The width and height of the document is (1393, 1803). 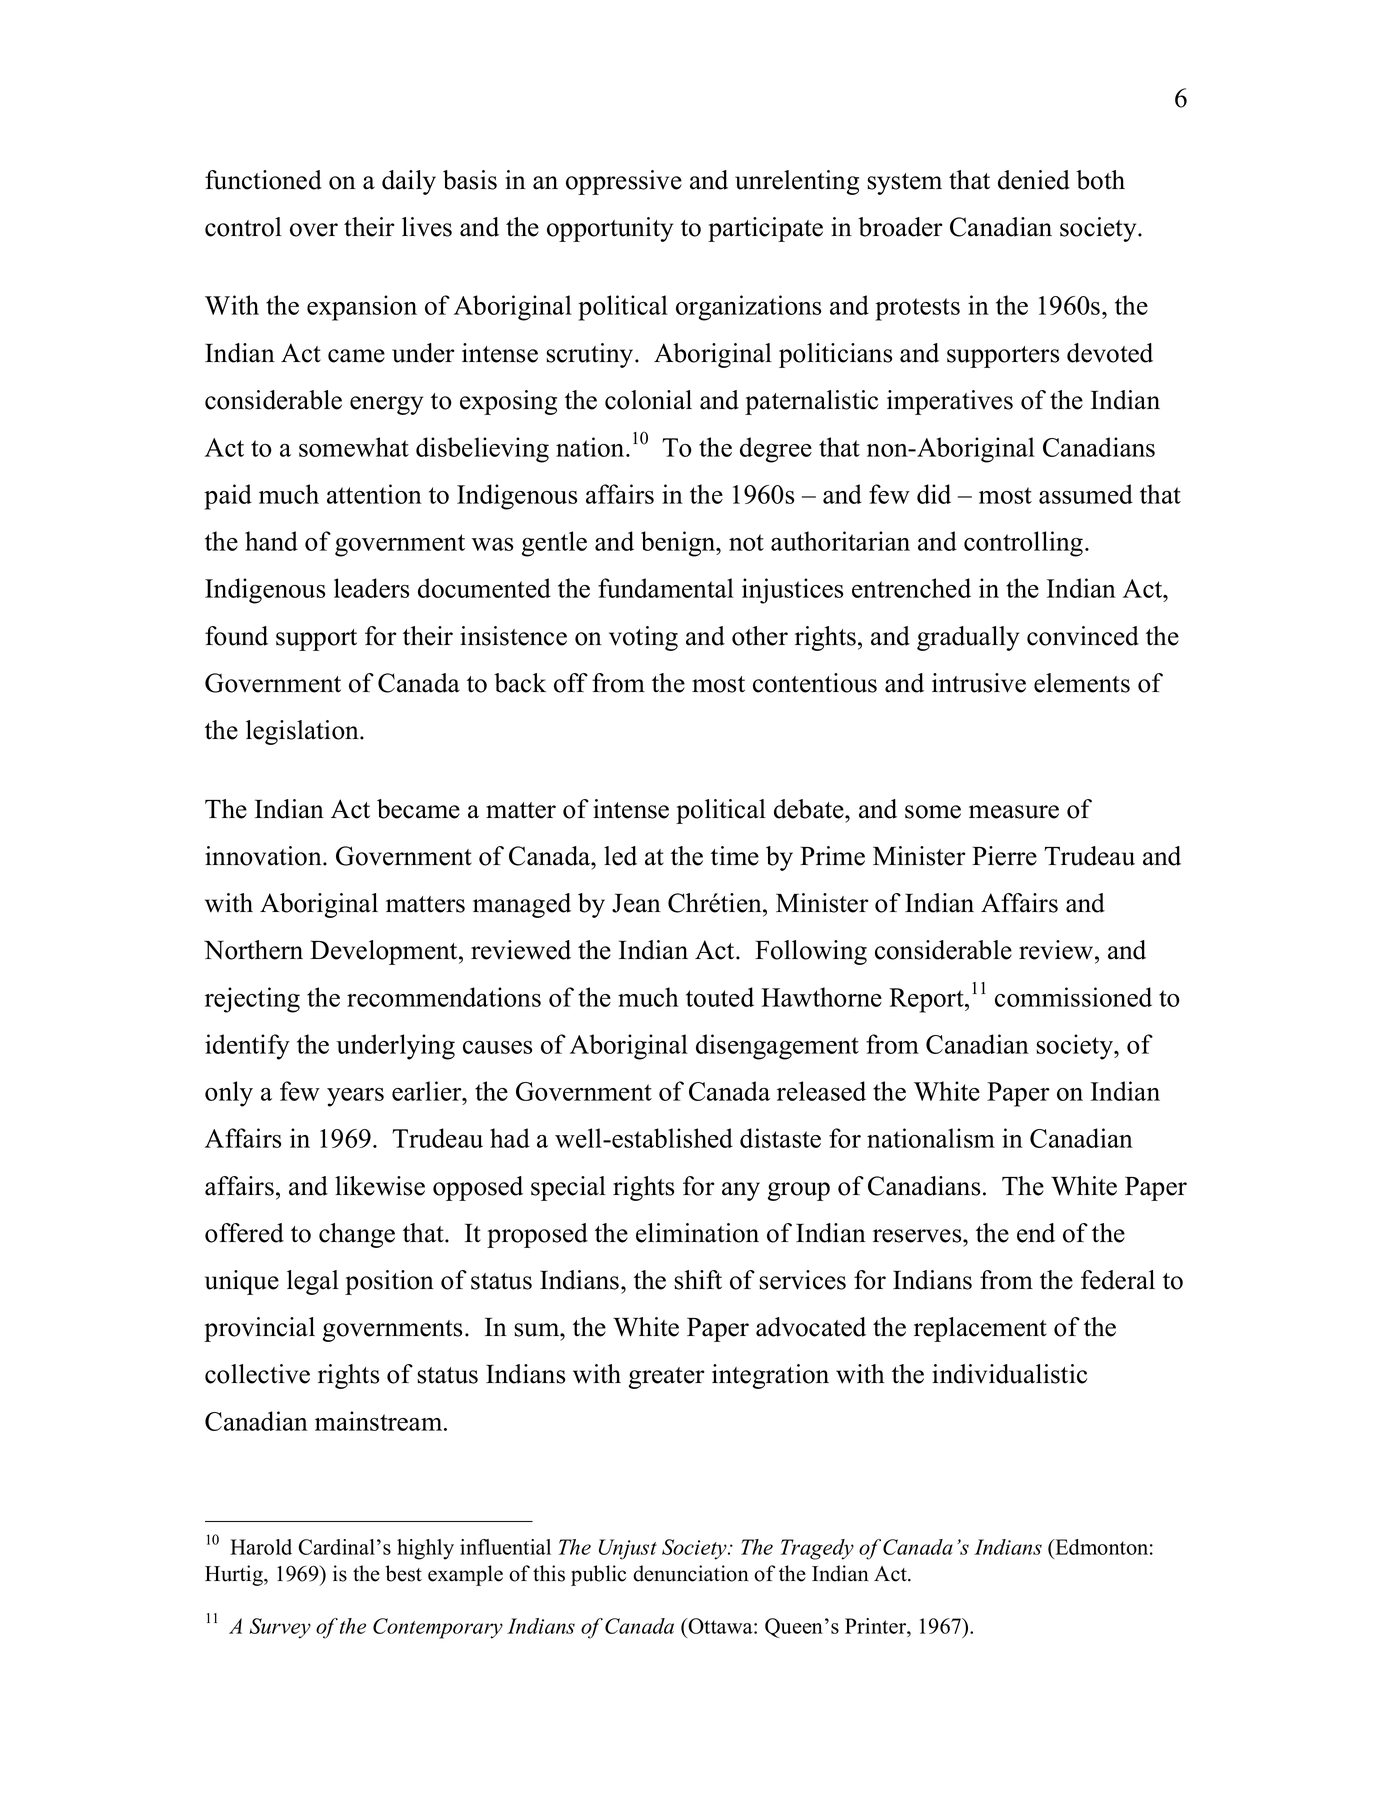 What do you see at coordinates (264, 856) in the document?
I see `innovation` at bounding box center [264, 856].
